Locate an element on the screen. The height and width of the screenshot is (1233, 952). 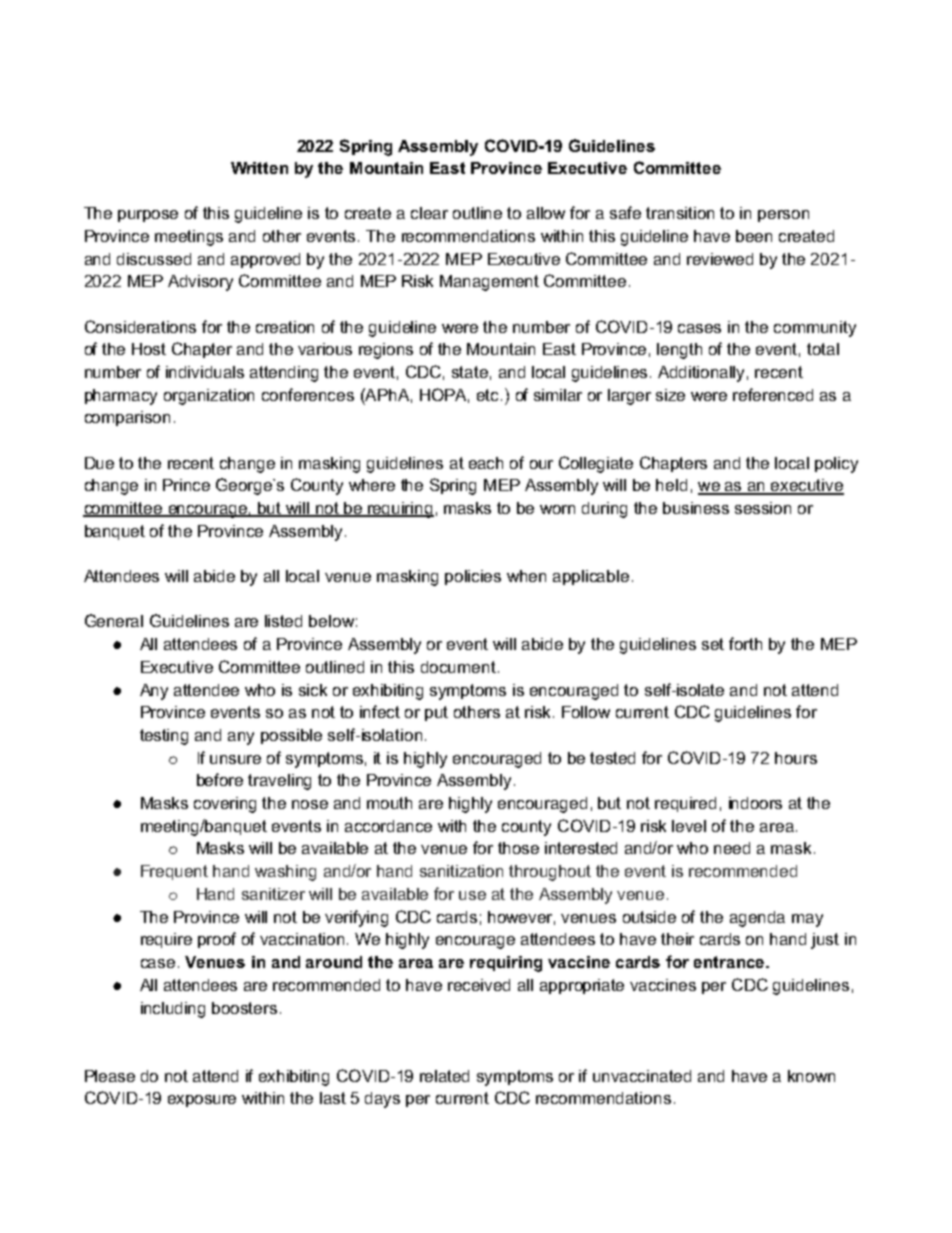
General is located at coordinates (114, 620).
